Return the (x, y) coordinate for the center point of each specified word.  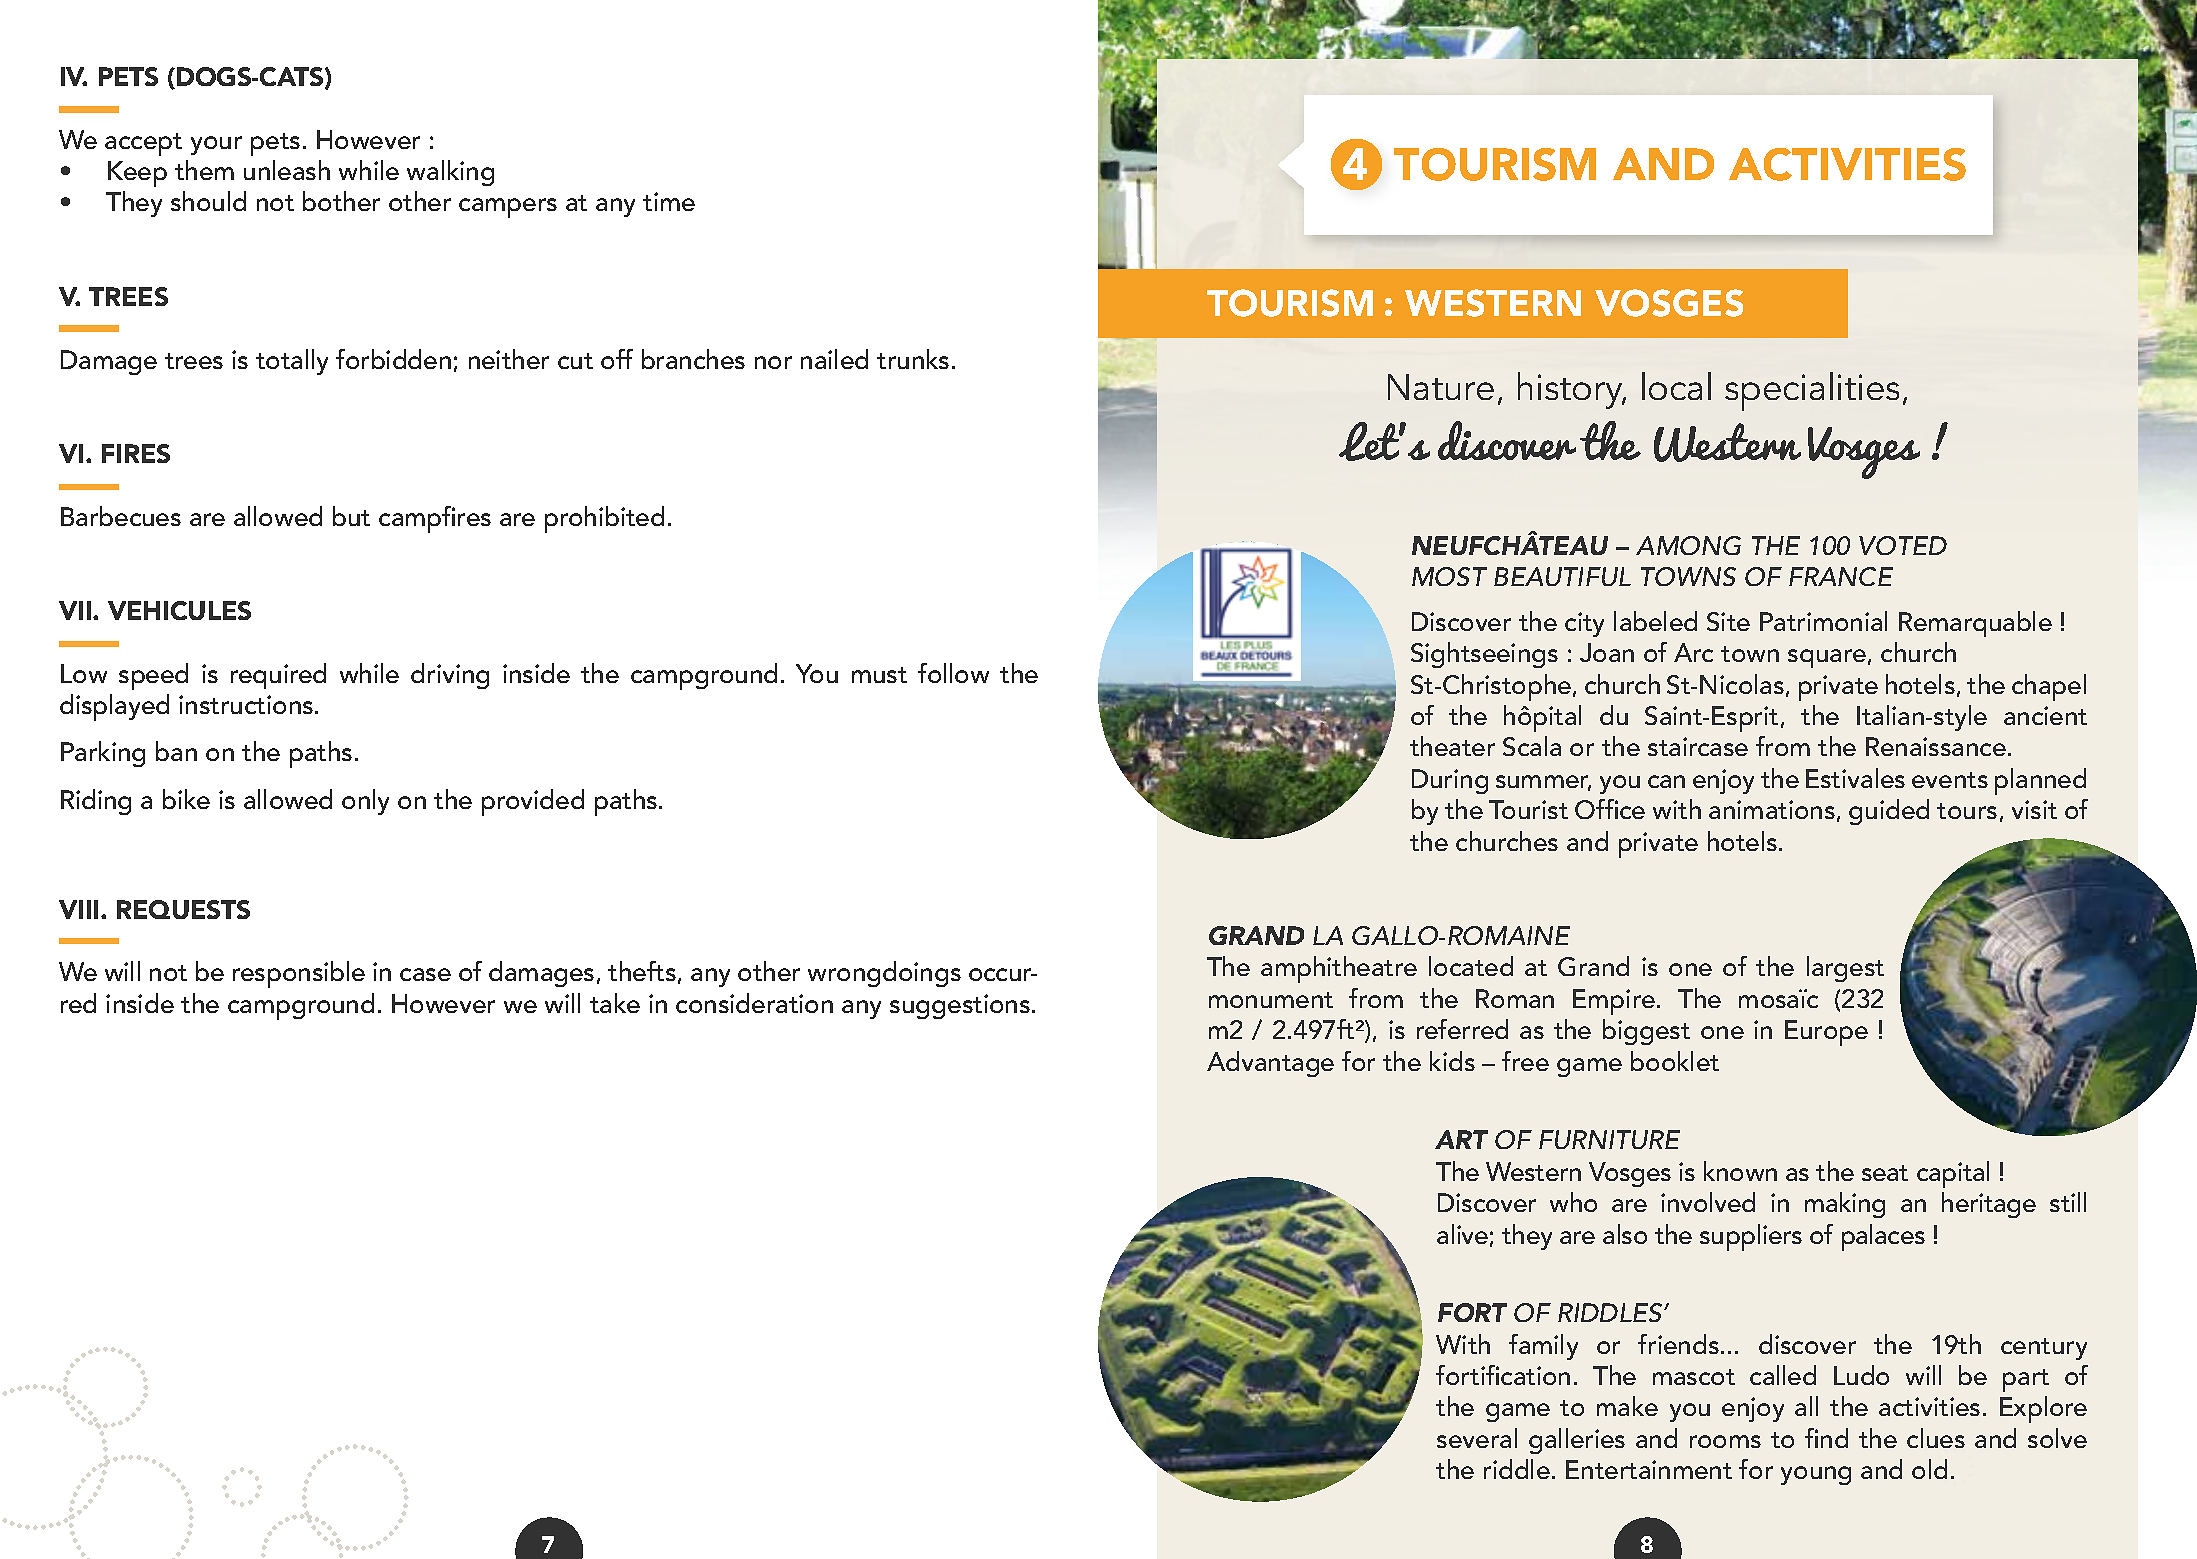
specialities (1812, 391)
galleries (1577, 1441)
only (365, 802)
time (669, 201)
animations (1772, 809)
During (1450, 781)
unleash (287, 170)
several (1477, 1438)
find (1826, 1438)
